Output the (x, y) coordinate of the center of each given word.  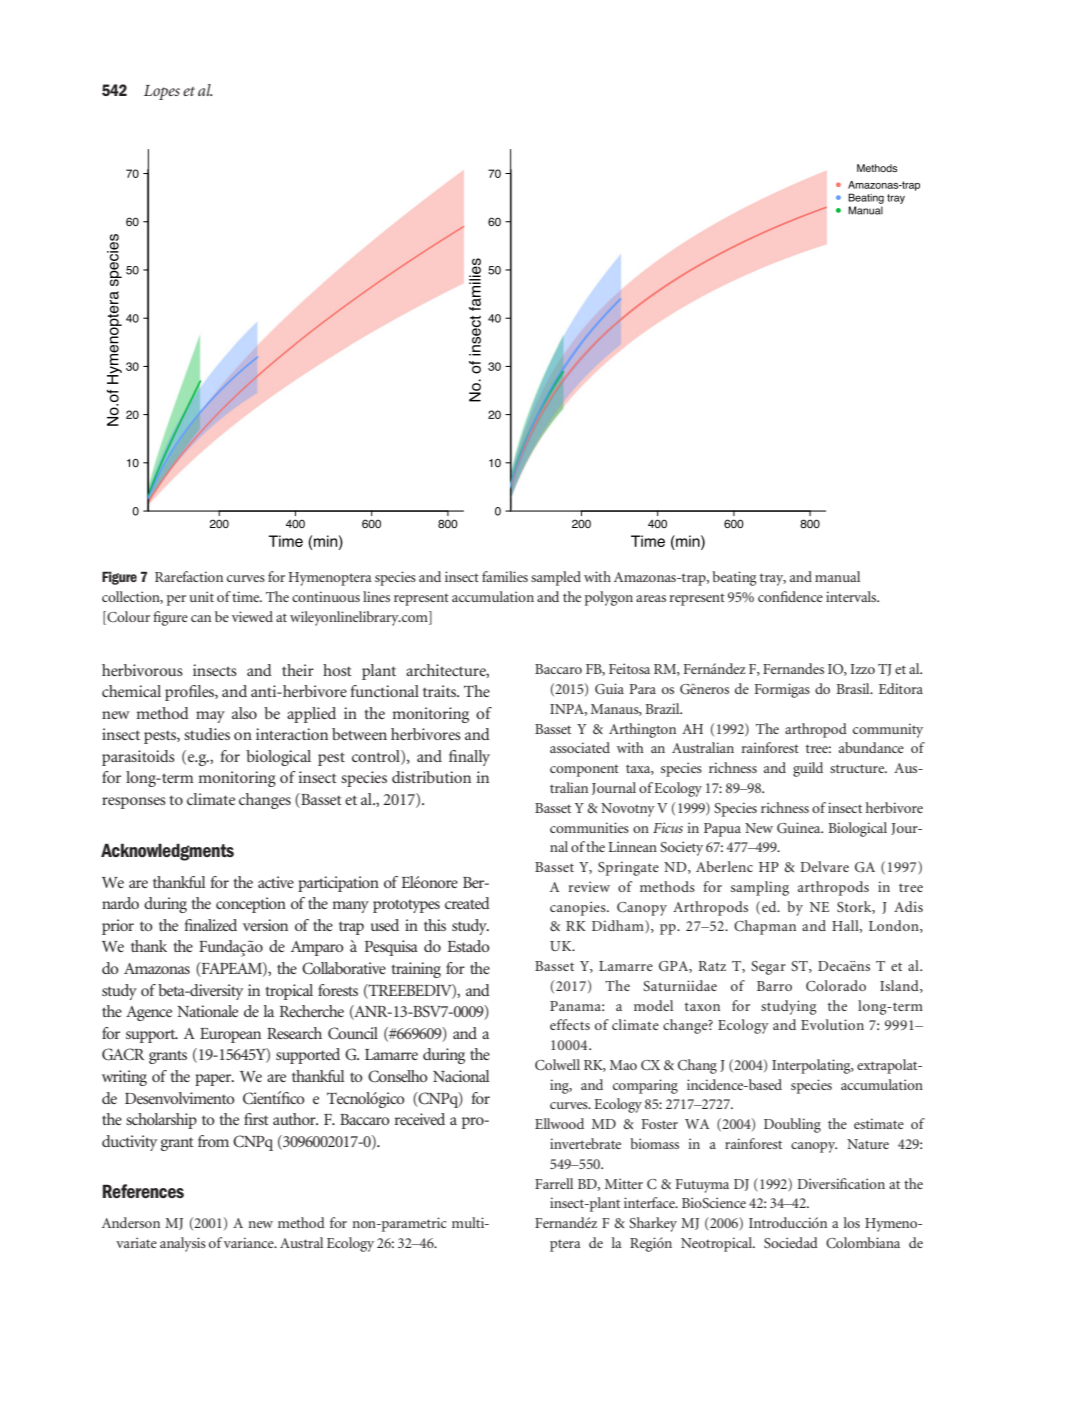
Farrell (554, 1183)
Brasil (854, 688)
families (505, 576)
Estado (468, 946)
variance (250, 1242)
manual (837, 576)
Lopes (162, 92)
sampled (556, 578)
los (852, 1222)
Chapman (765, 927)
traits (441, 691)
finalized (211, 925)
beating (734, 578)
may (210, 717)
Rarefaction (189, 576)
